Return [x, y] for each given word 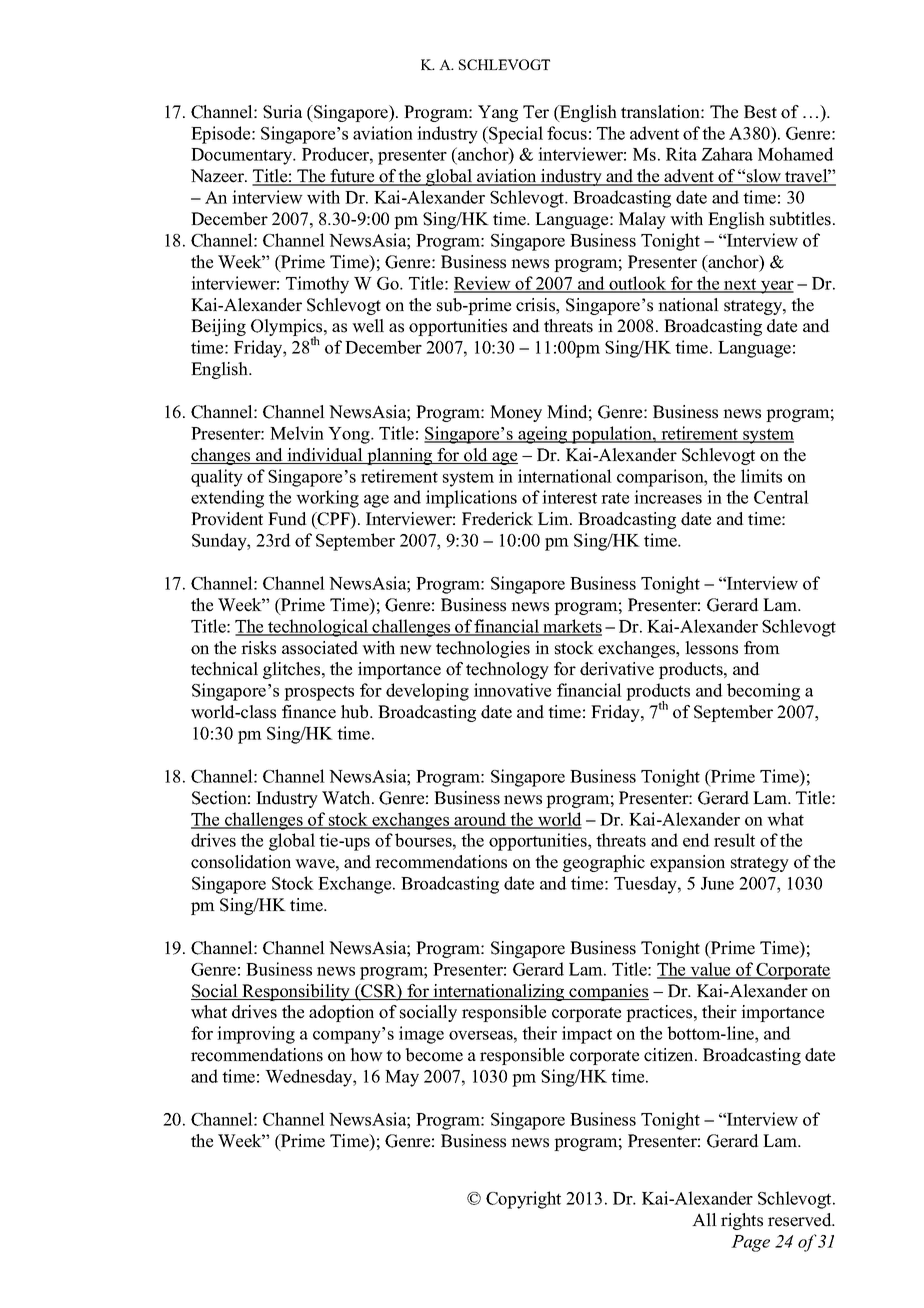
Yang [498, 113]
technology [507, 670]
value [711, 970]
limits [761, 476]
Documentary [243, 156]
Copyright [523, 1200]
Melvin [297, 433]
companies [608, 992]
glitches [293, 670]
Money [516, 413]
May [402, 1078]
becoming [763, 692]
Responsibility [296, 992]
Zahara [727, 154]
